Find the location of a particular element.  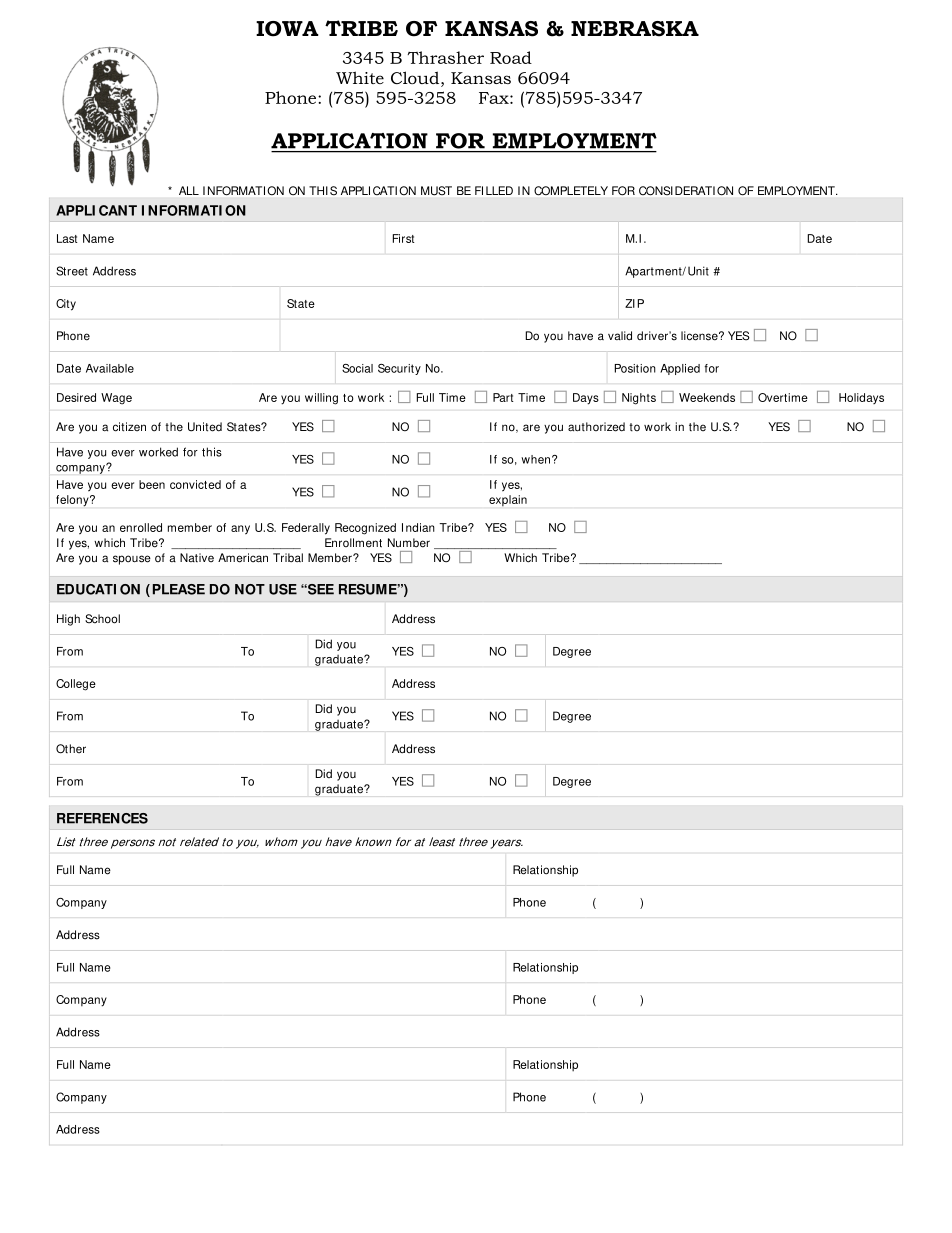

Number is located at coordinates (409, 543).
